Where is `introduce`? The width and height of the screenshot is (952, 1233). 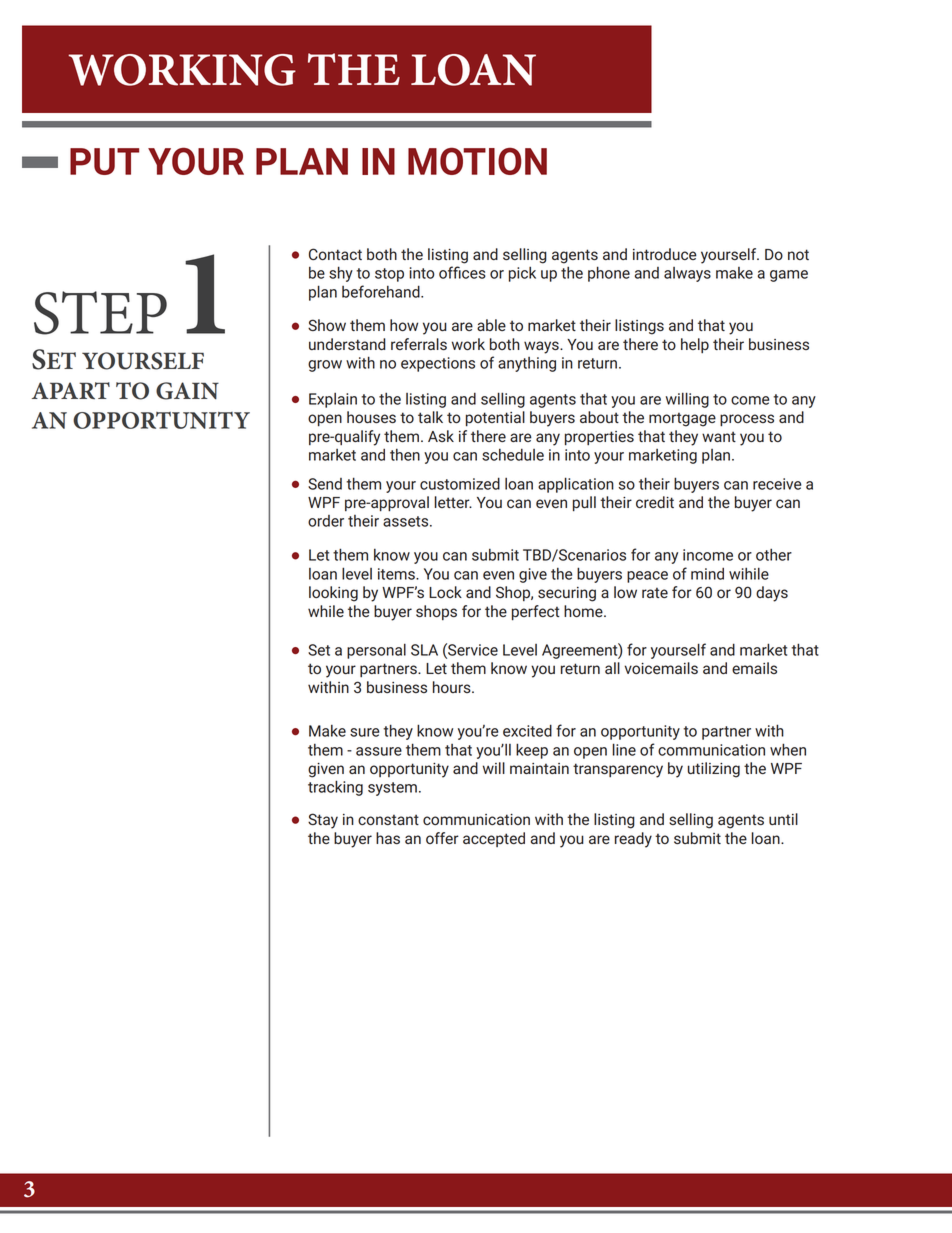
introduce is located at coordinates (665, 254).
